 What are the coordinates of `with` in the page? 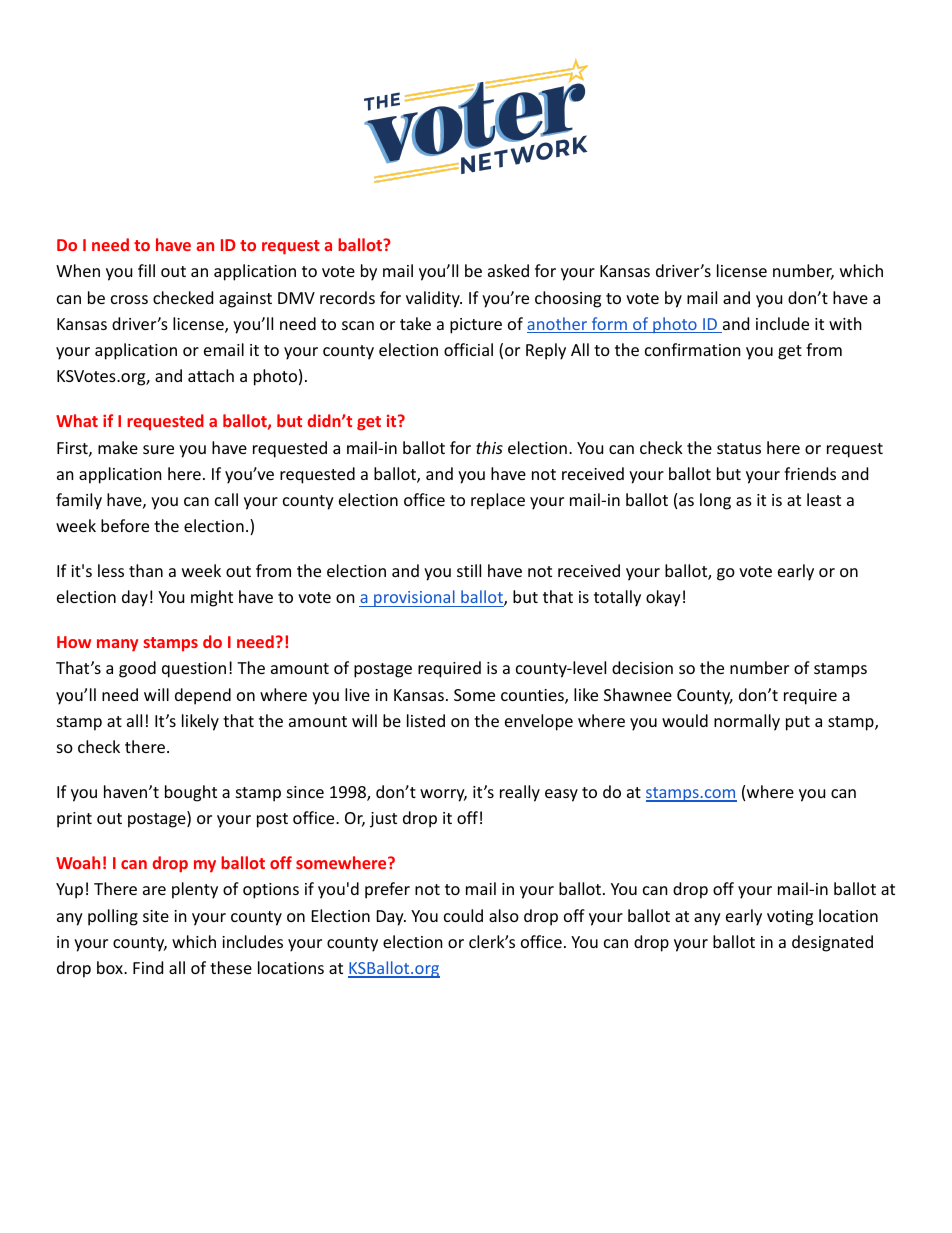 It's located at (845, 323).
